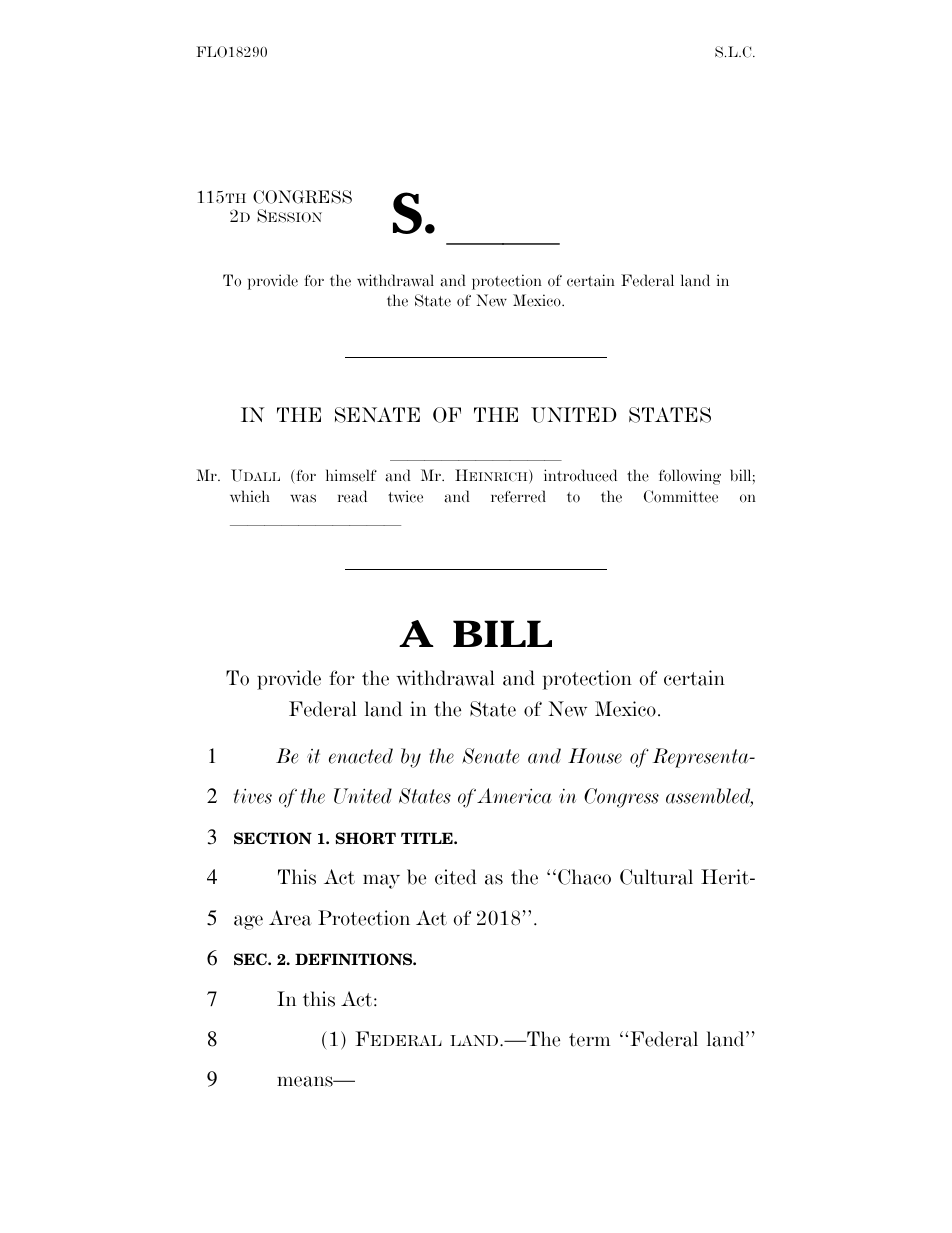 Image resolution: width=952 pixels, height=1233 pixels. What do you see at coordinates (518, 496) in the document?
I see `referred` at bounding box center [518, 496].
